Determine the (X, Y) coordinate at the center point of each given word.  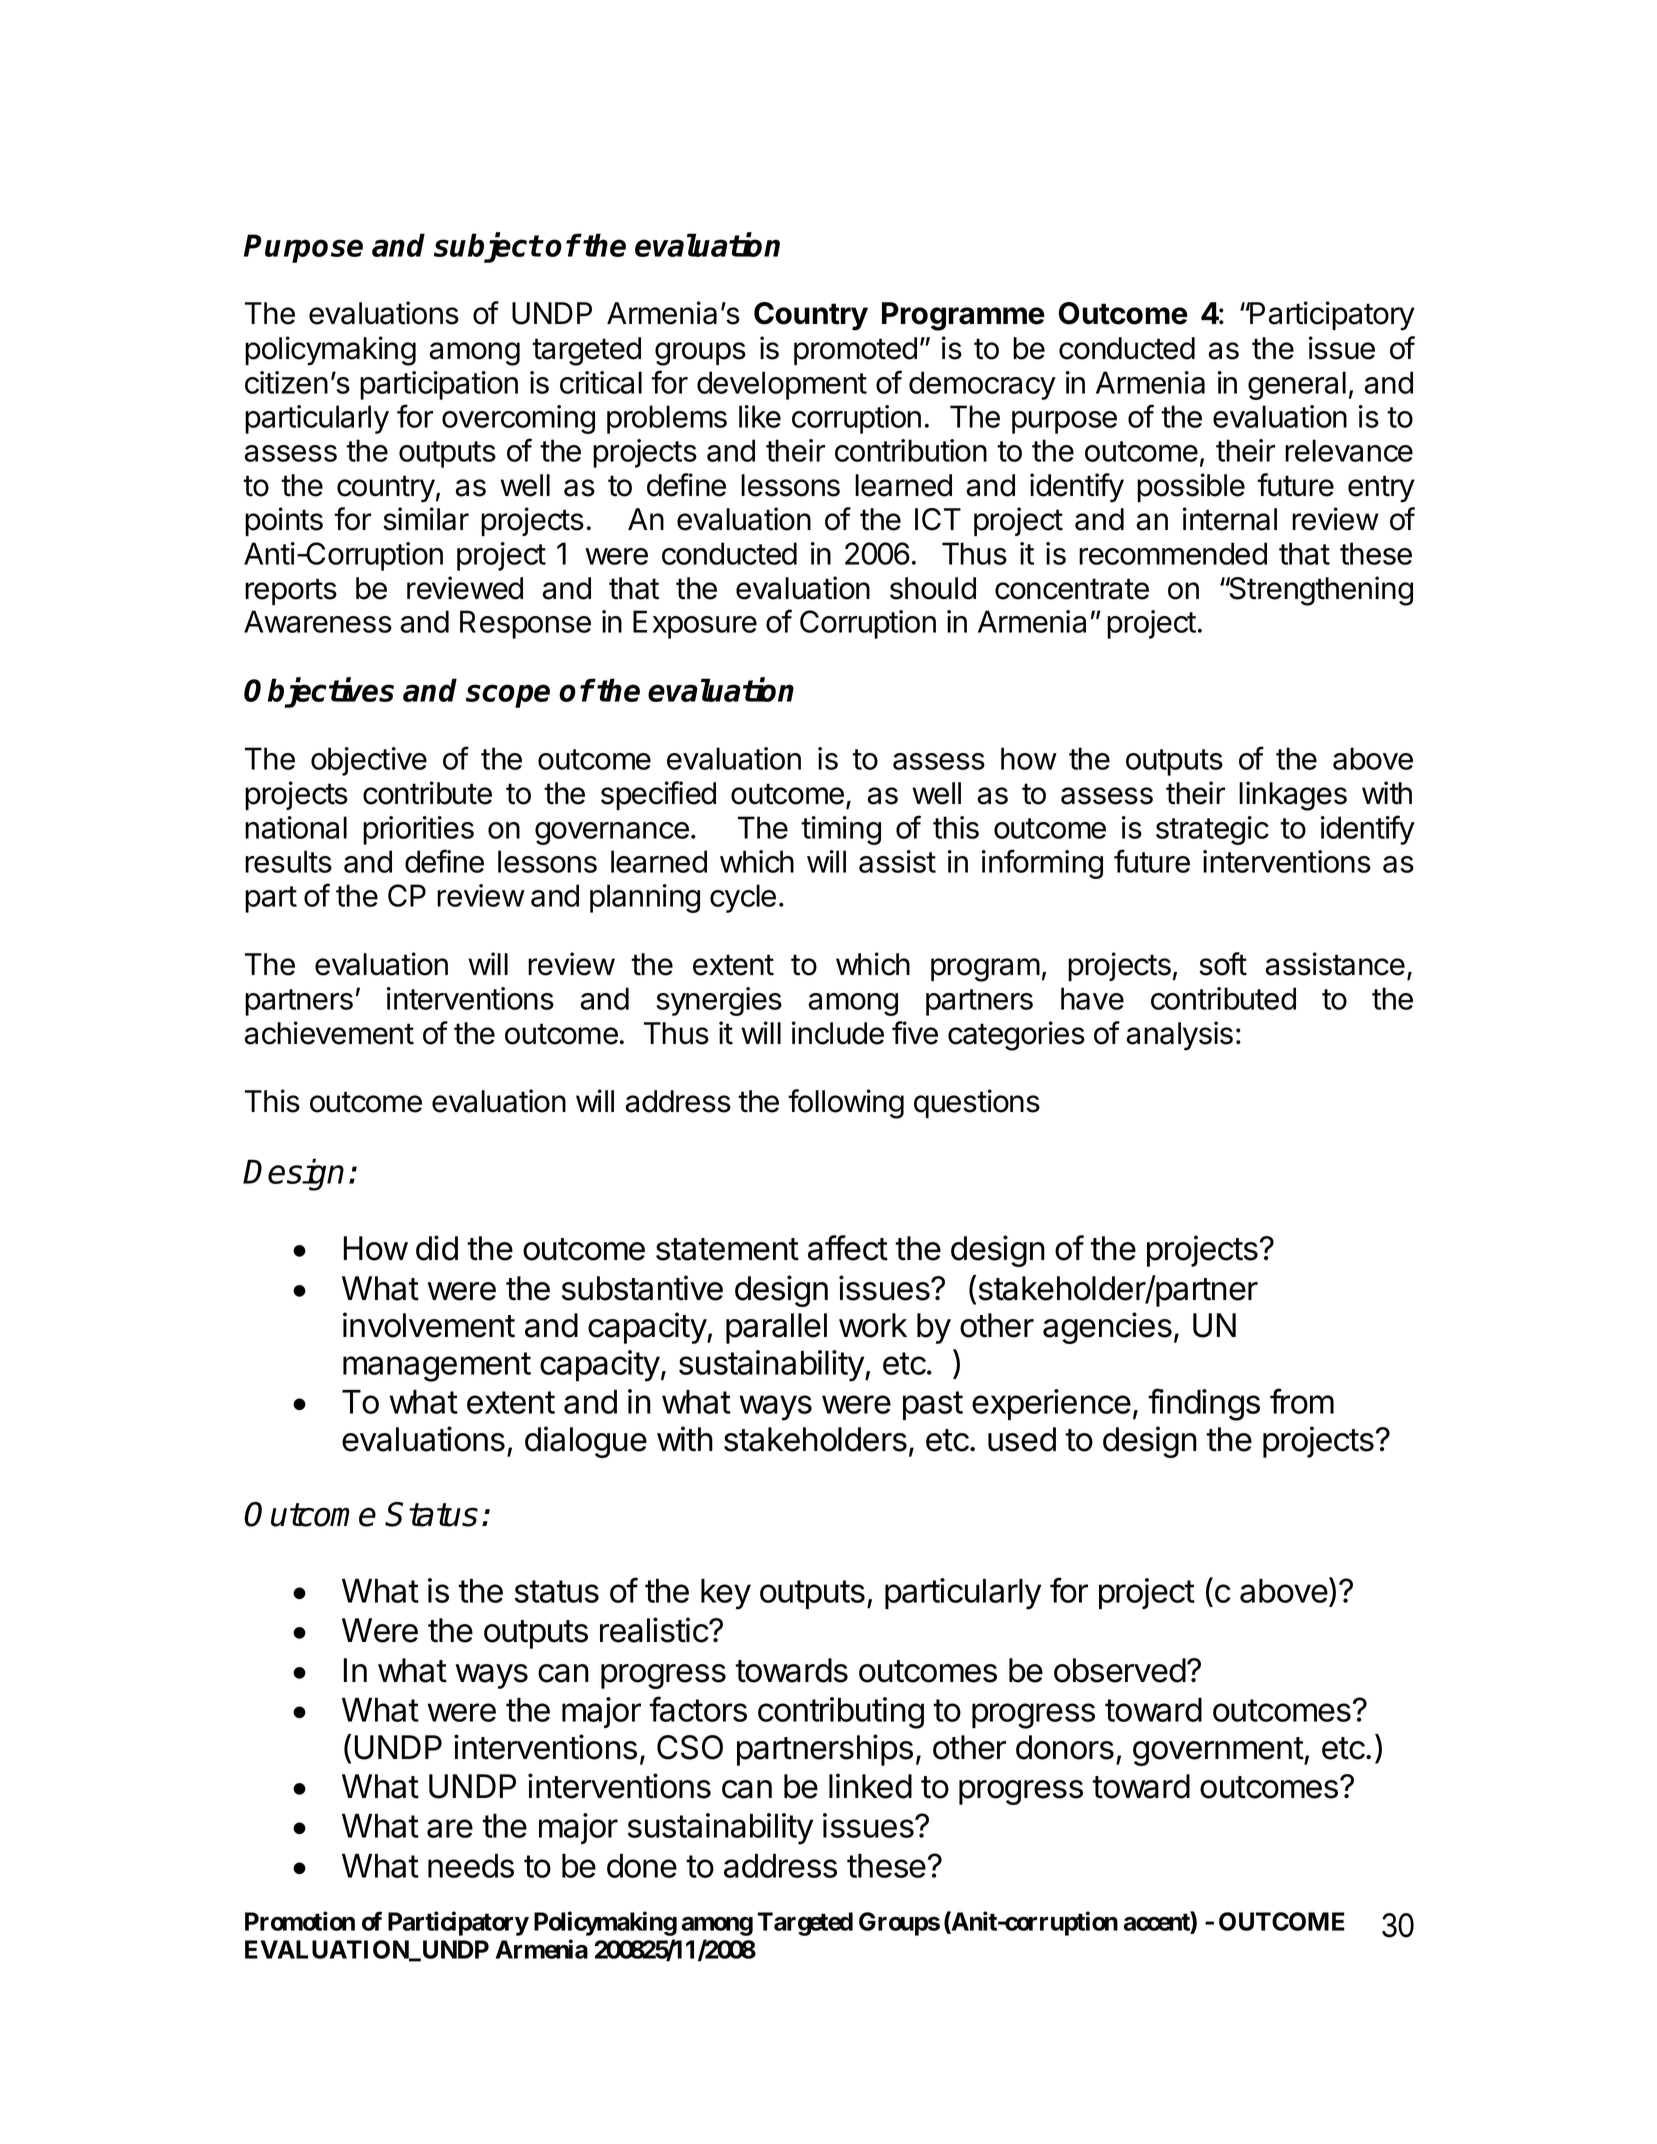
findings (1204, 1404)
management (437, 1367)
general (1297, 385)
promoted (855, 351)
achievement (329, 1033)
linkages (1293, 796)
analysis (1179, 1036)
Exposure (695, 624)
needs (471, 1866)
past (933, 1405)
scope (508, 696)
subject (488, 248)
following (846, 1104)
